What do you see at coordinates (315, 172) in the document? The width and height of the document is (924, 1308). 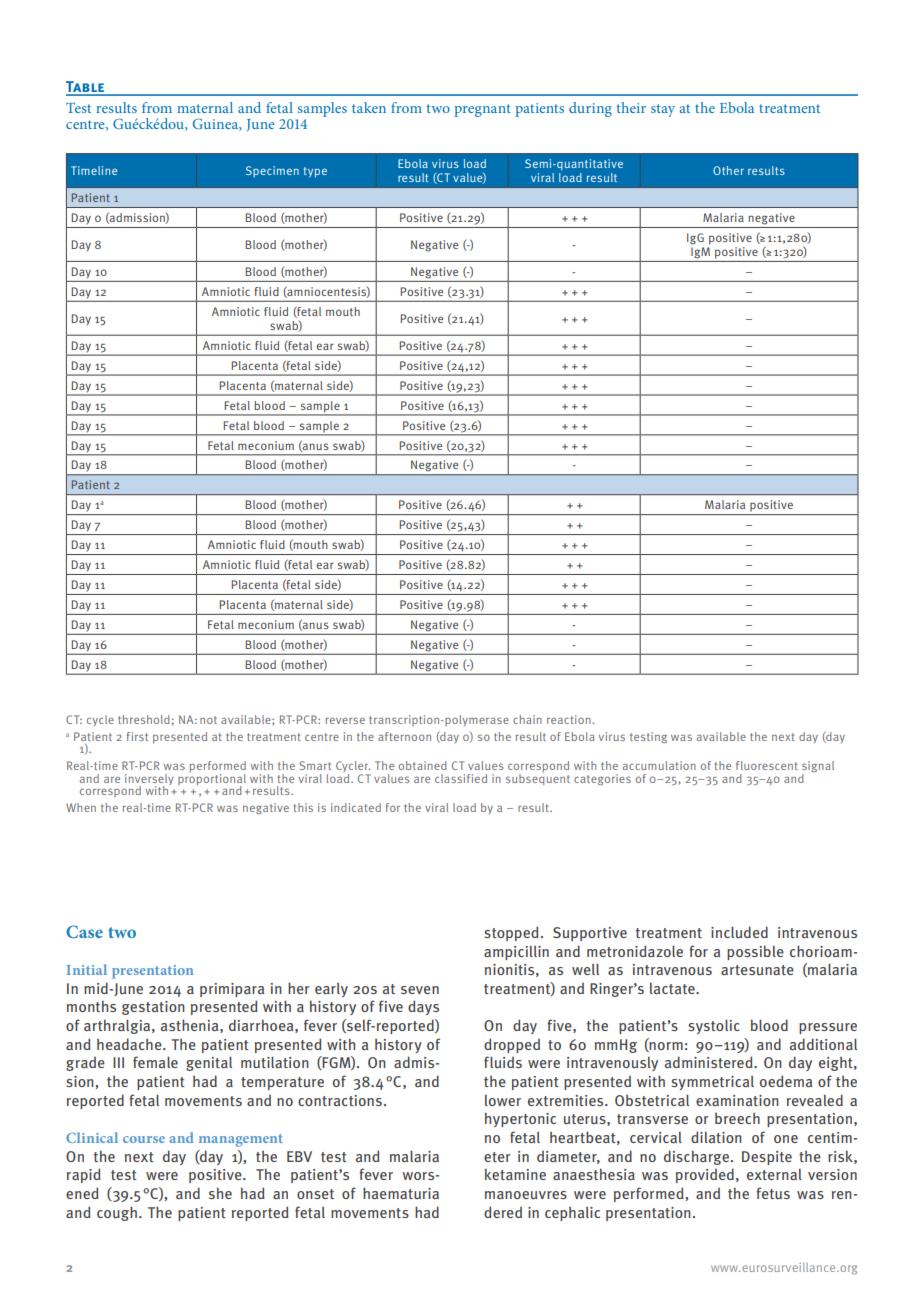 I see `type` at bounding box center [315, 172].
